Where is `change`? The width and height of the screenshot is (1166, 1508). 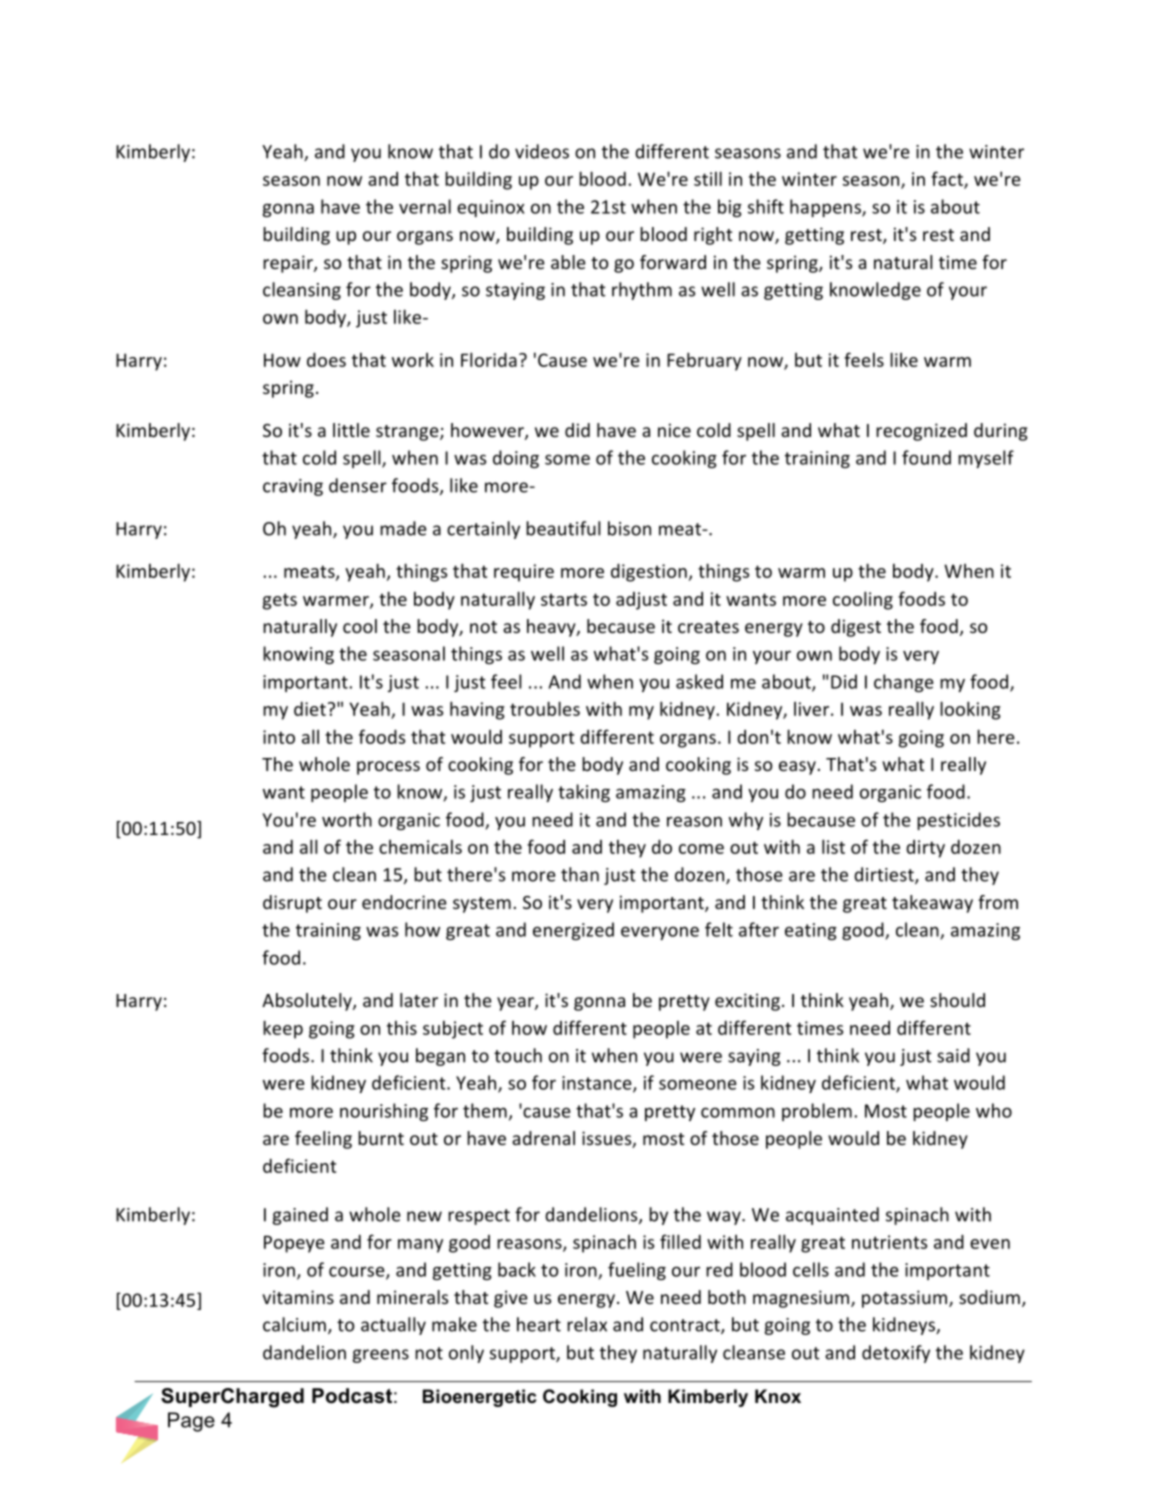
change is located at coordinates (903, 683).
